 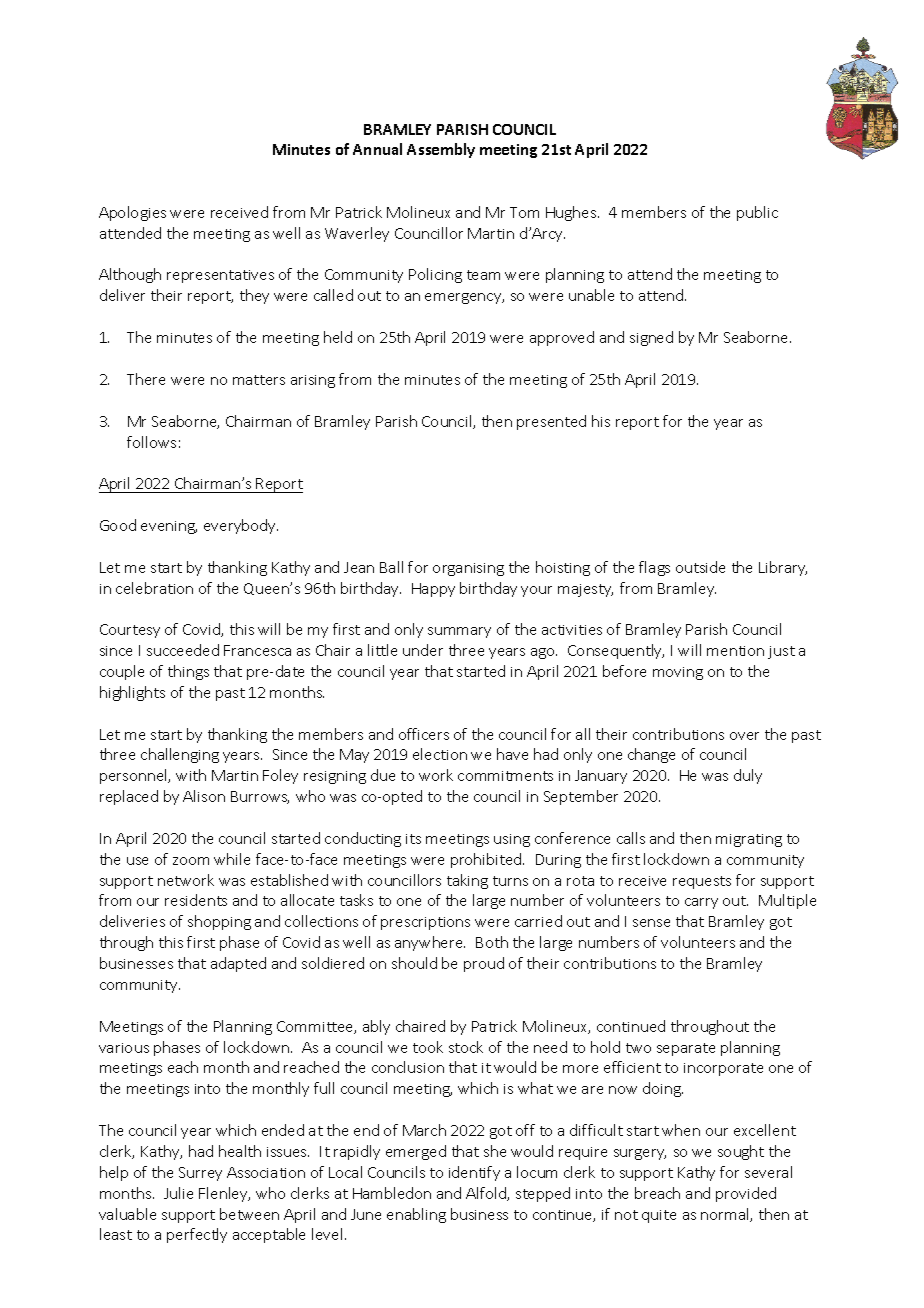 What do you see at coordinates (241, 526) in the image?
I see `everybody` at bounding box center [241, 526].
